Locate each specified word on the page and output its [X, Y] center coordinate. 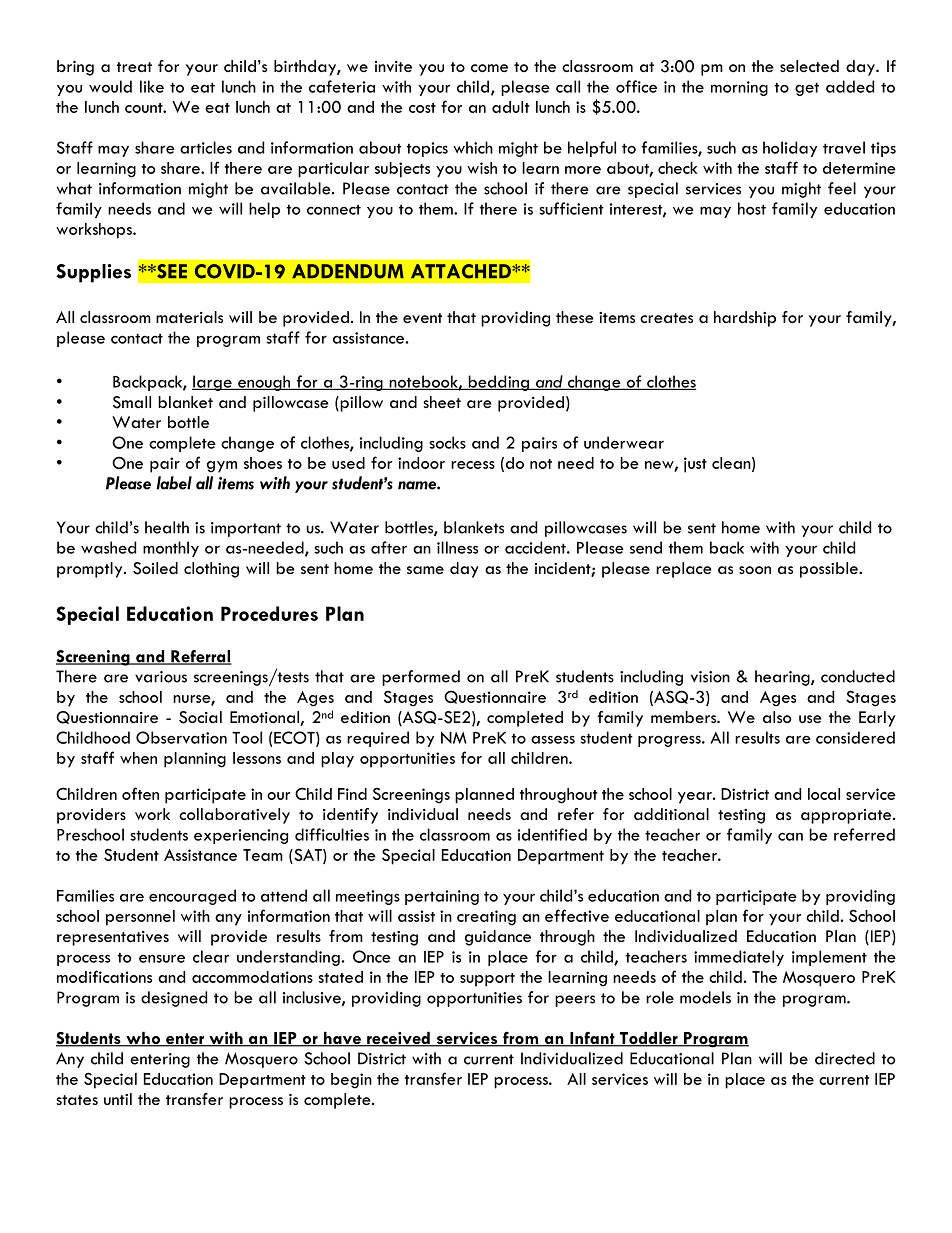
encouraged [192, 897]
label [174, 483]
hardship [745, 319]
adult [510, 107]
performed [421, 678]
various [161, 677]
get [807, 89]
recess [473, 465]
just [695, 465]
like [152, 86]
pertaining [442, 897]
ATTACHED [462, 271]
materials [189, 317]
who [143, 1039]
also [777, 717]
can [790, 836]
